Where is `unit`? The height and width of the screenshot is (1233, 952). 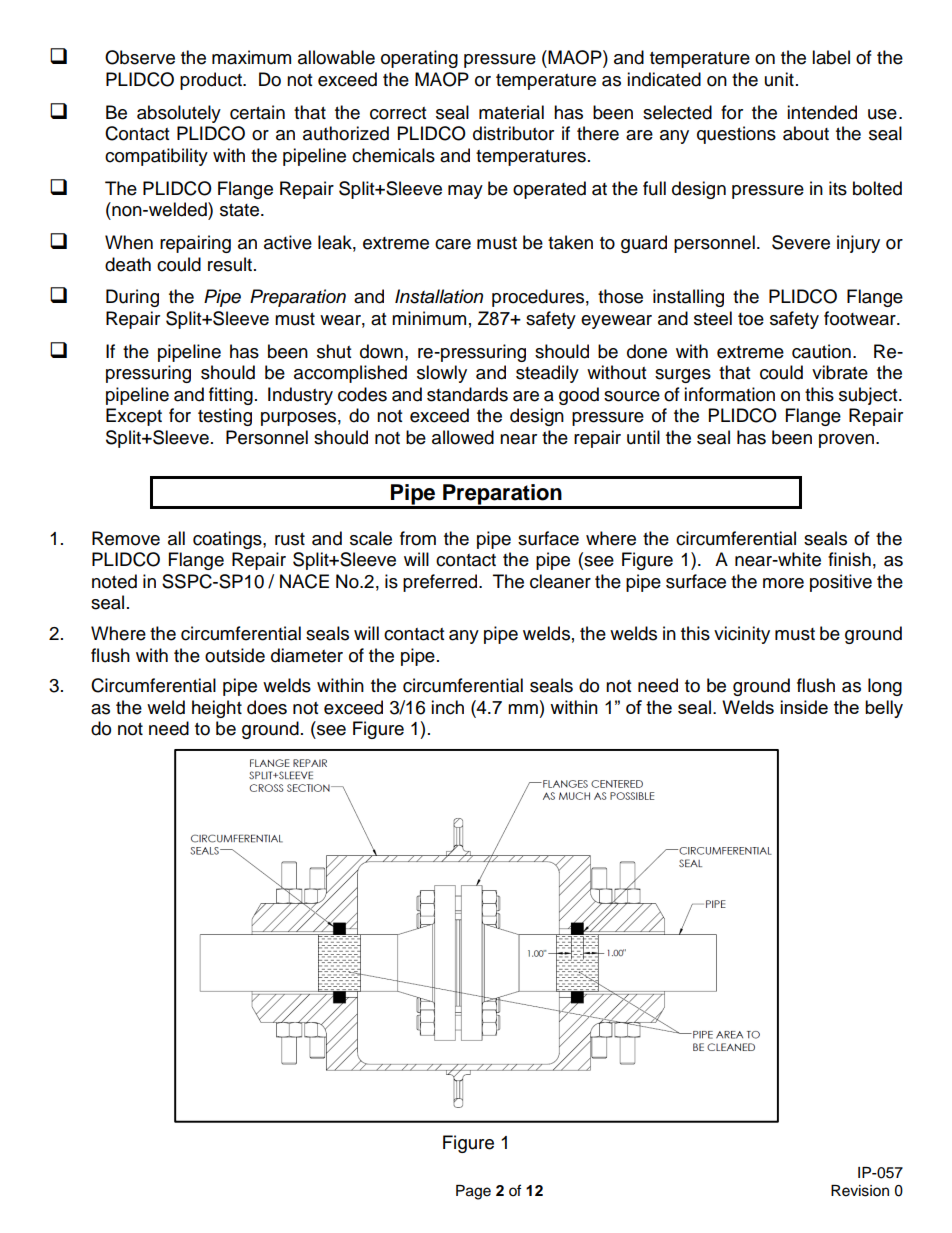
unit is located at coordinates (779, 79).
